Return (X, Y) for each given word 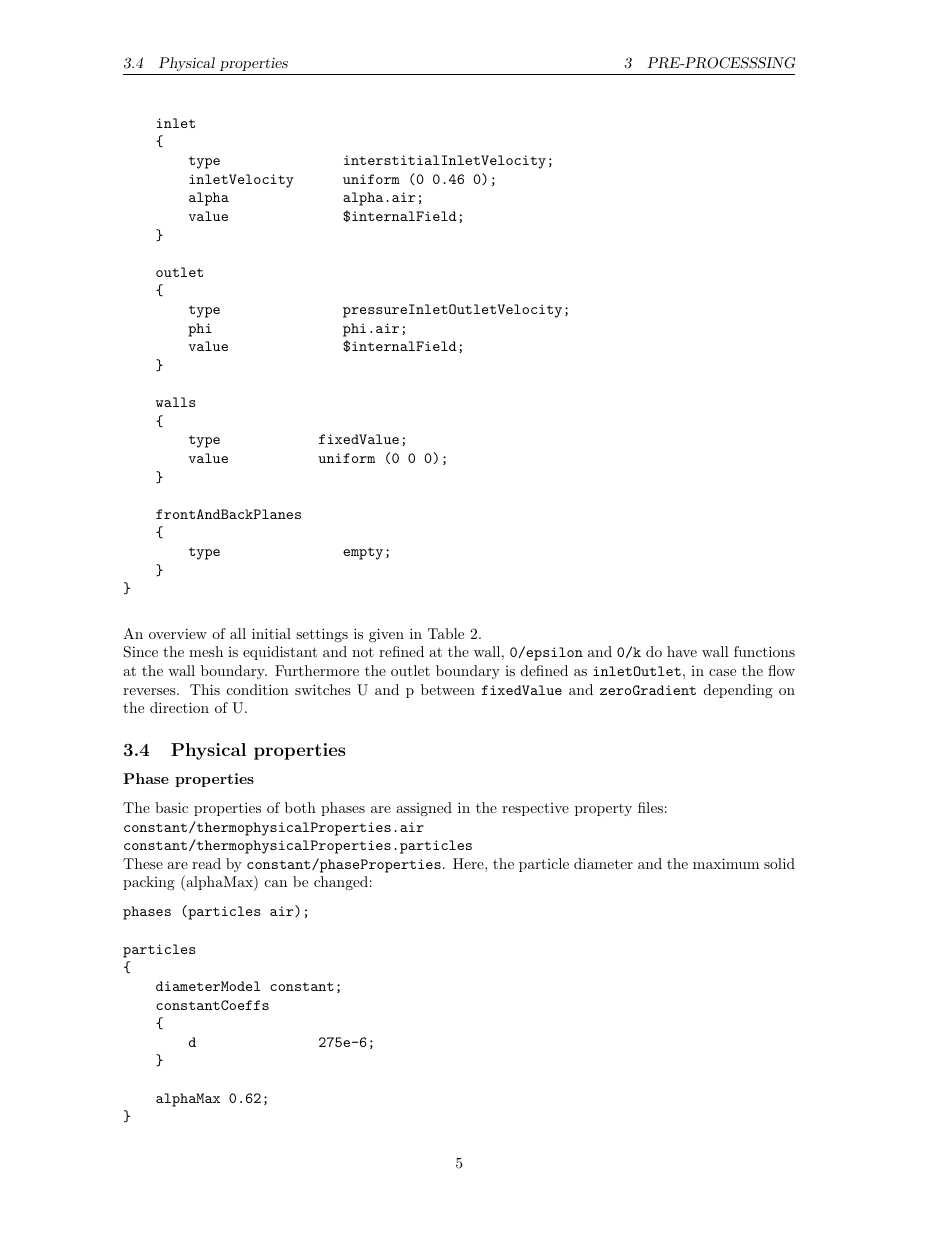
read (206, 863)
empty (363, 553)
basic (171, 807)
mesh (206, 651)
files (650, 807)
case (722, 672)
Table (446, 633)
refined (401, 651)
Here (469, 863)
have (682, 651)
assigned (424, 809)
